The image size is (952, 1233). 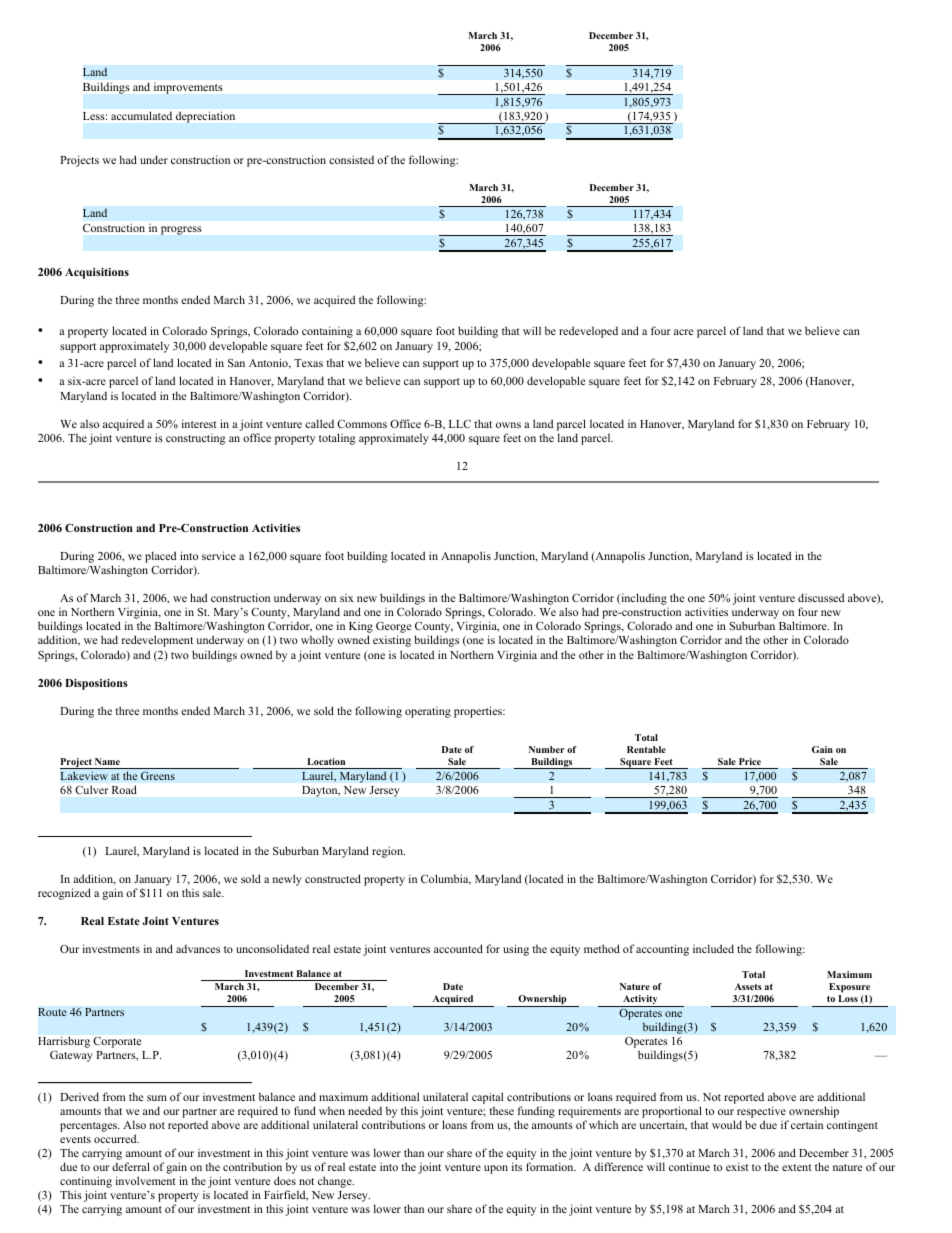 I want to click on deferral, so click(x=131, y=1166).
